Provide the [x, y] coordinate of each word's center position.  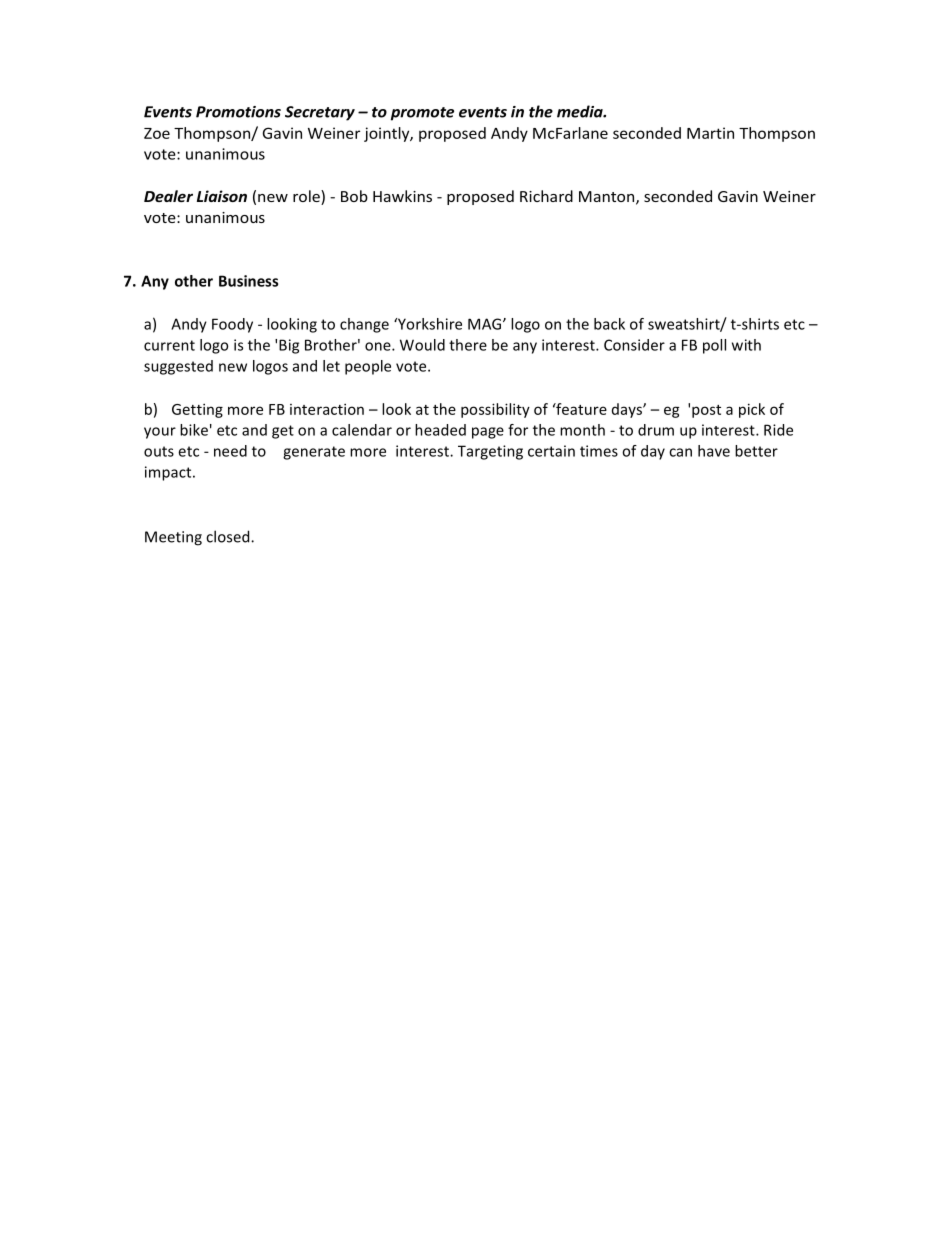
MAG [486, 324]
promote [422, 114]
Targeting [490, 452]
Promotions [238, 112]
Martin [710, 133]
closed [229, 536]
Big [289, 346]
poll [714, 346]
